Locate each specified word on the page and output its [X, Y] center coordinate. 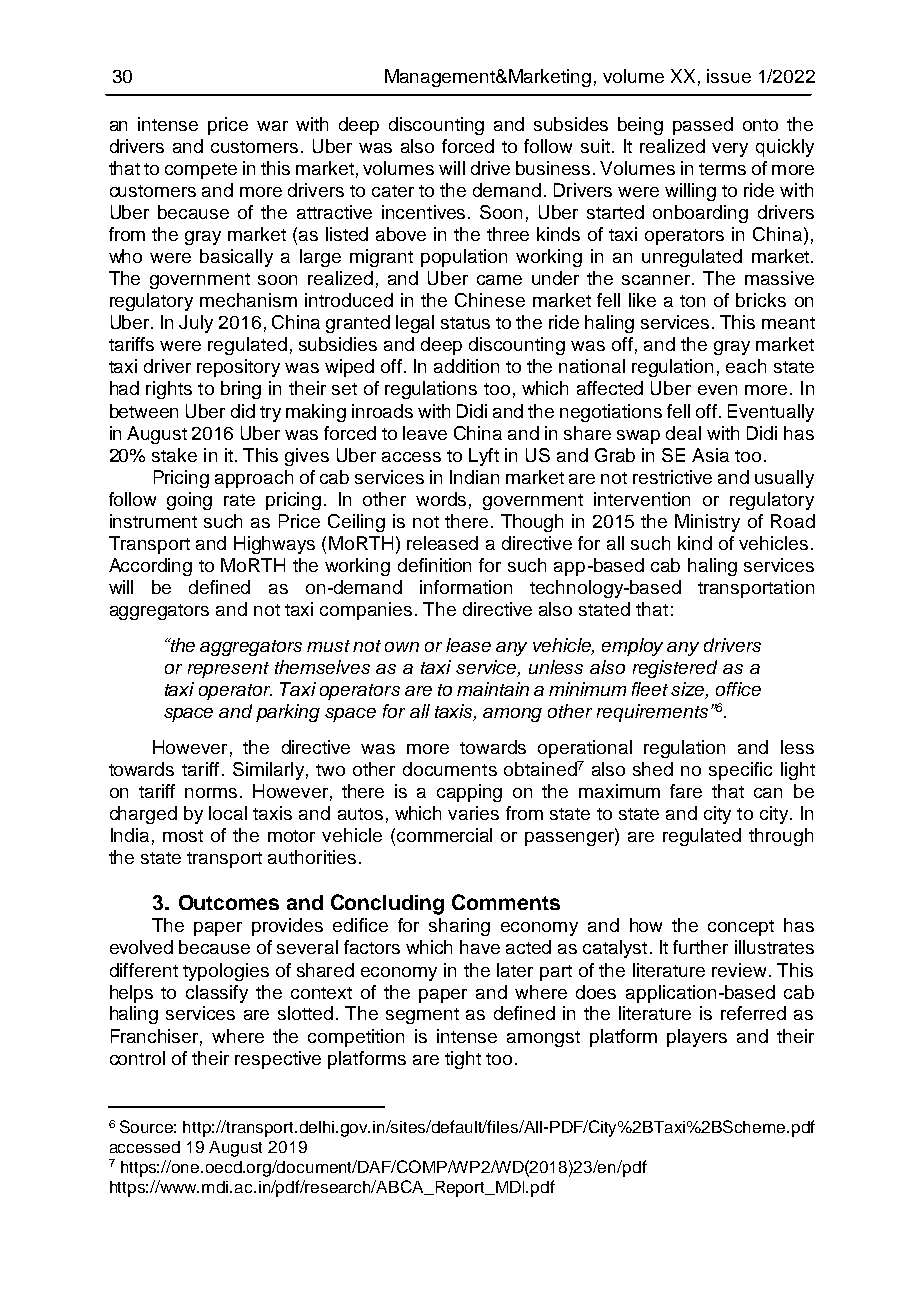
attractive [334, 212]
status [465, 323]
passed [703, 126]
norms [211, 793]
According [150, 567]
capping [469, 793]
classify [217, 994]
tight [463, 1060]
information [466, 587]
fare [686, 791]
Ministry [707, 523]
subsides [571, 124]
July [196, 324]
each [746, 366]
